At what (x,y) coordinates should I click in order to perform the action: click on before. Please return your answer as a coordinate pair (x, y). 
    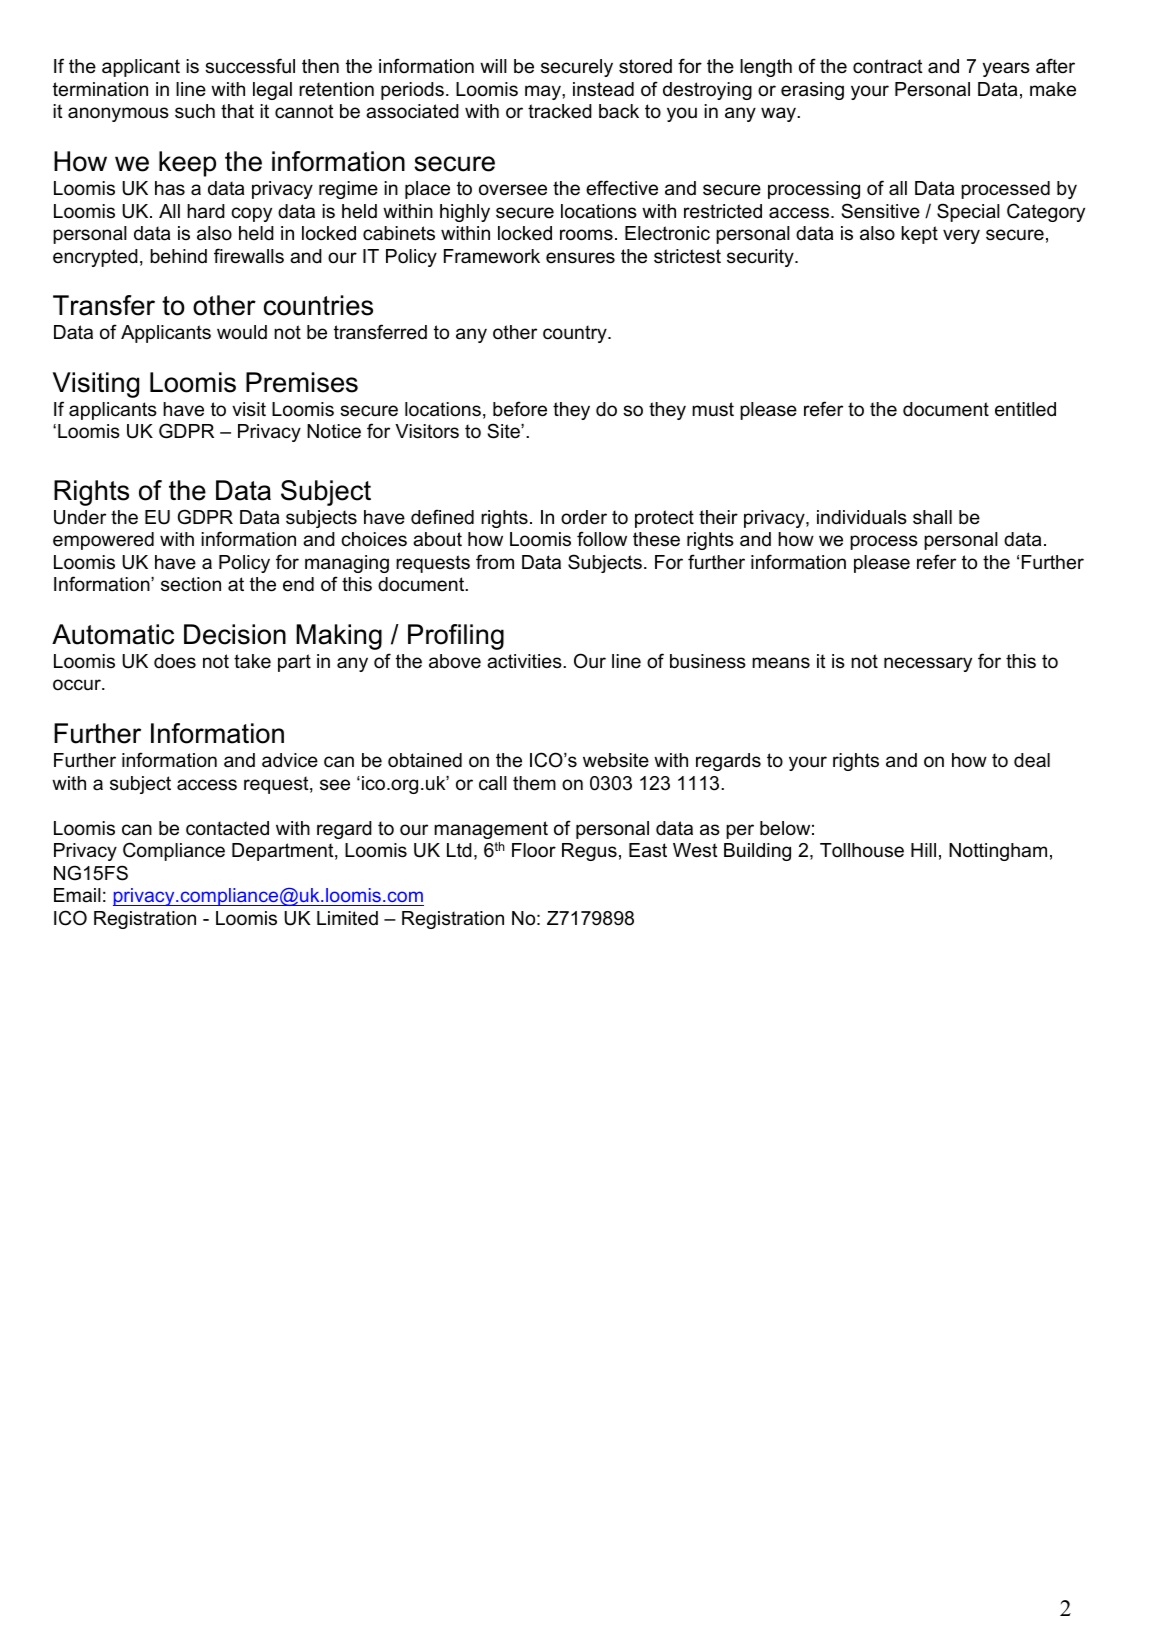
    Looking at the image, I should click on (520, 409).
